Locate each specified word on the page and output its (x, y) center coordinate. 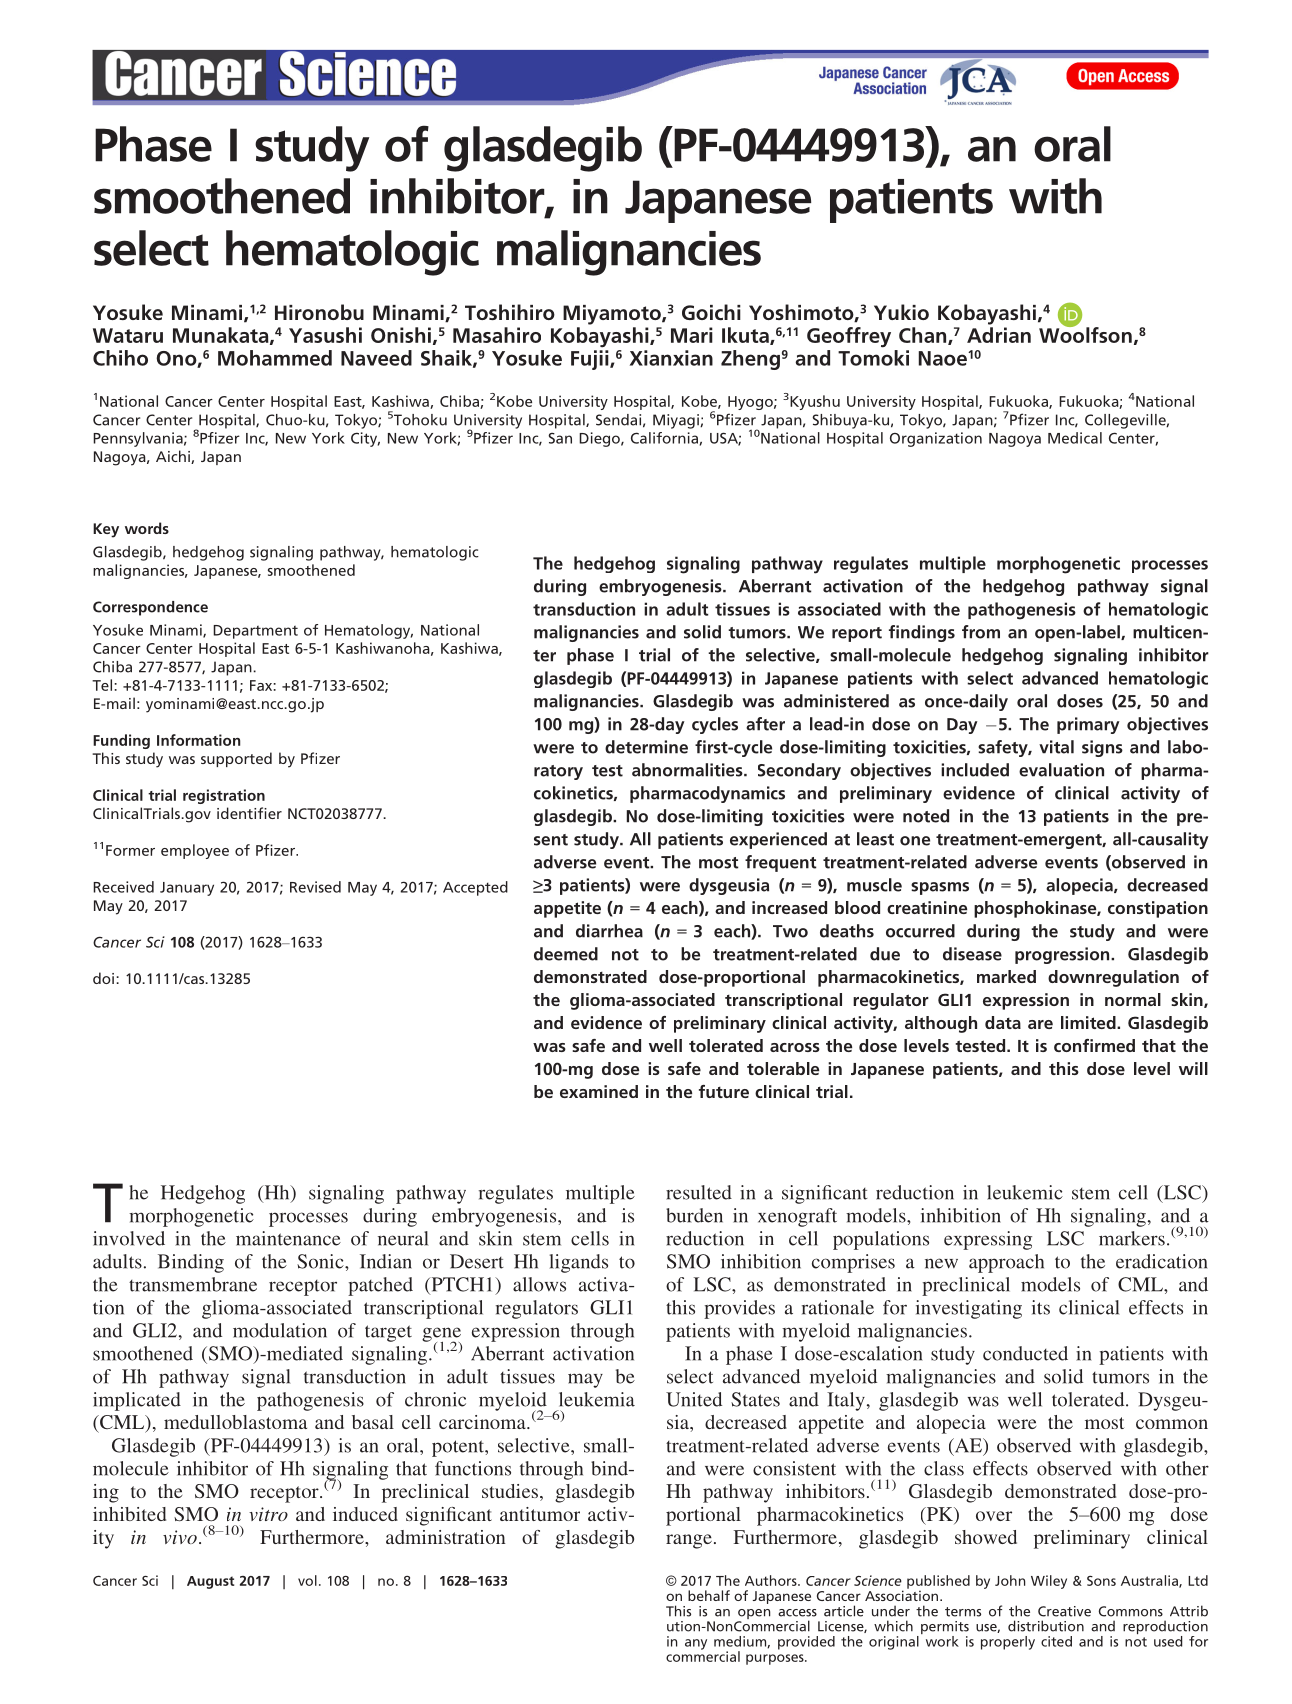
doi (103, 978)
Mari (692, 335)
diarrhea (609, 931)
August (210, 1582)
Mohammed (275, 358)
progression (1063, 955)
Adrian (999, 335)
